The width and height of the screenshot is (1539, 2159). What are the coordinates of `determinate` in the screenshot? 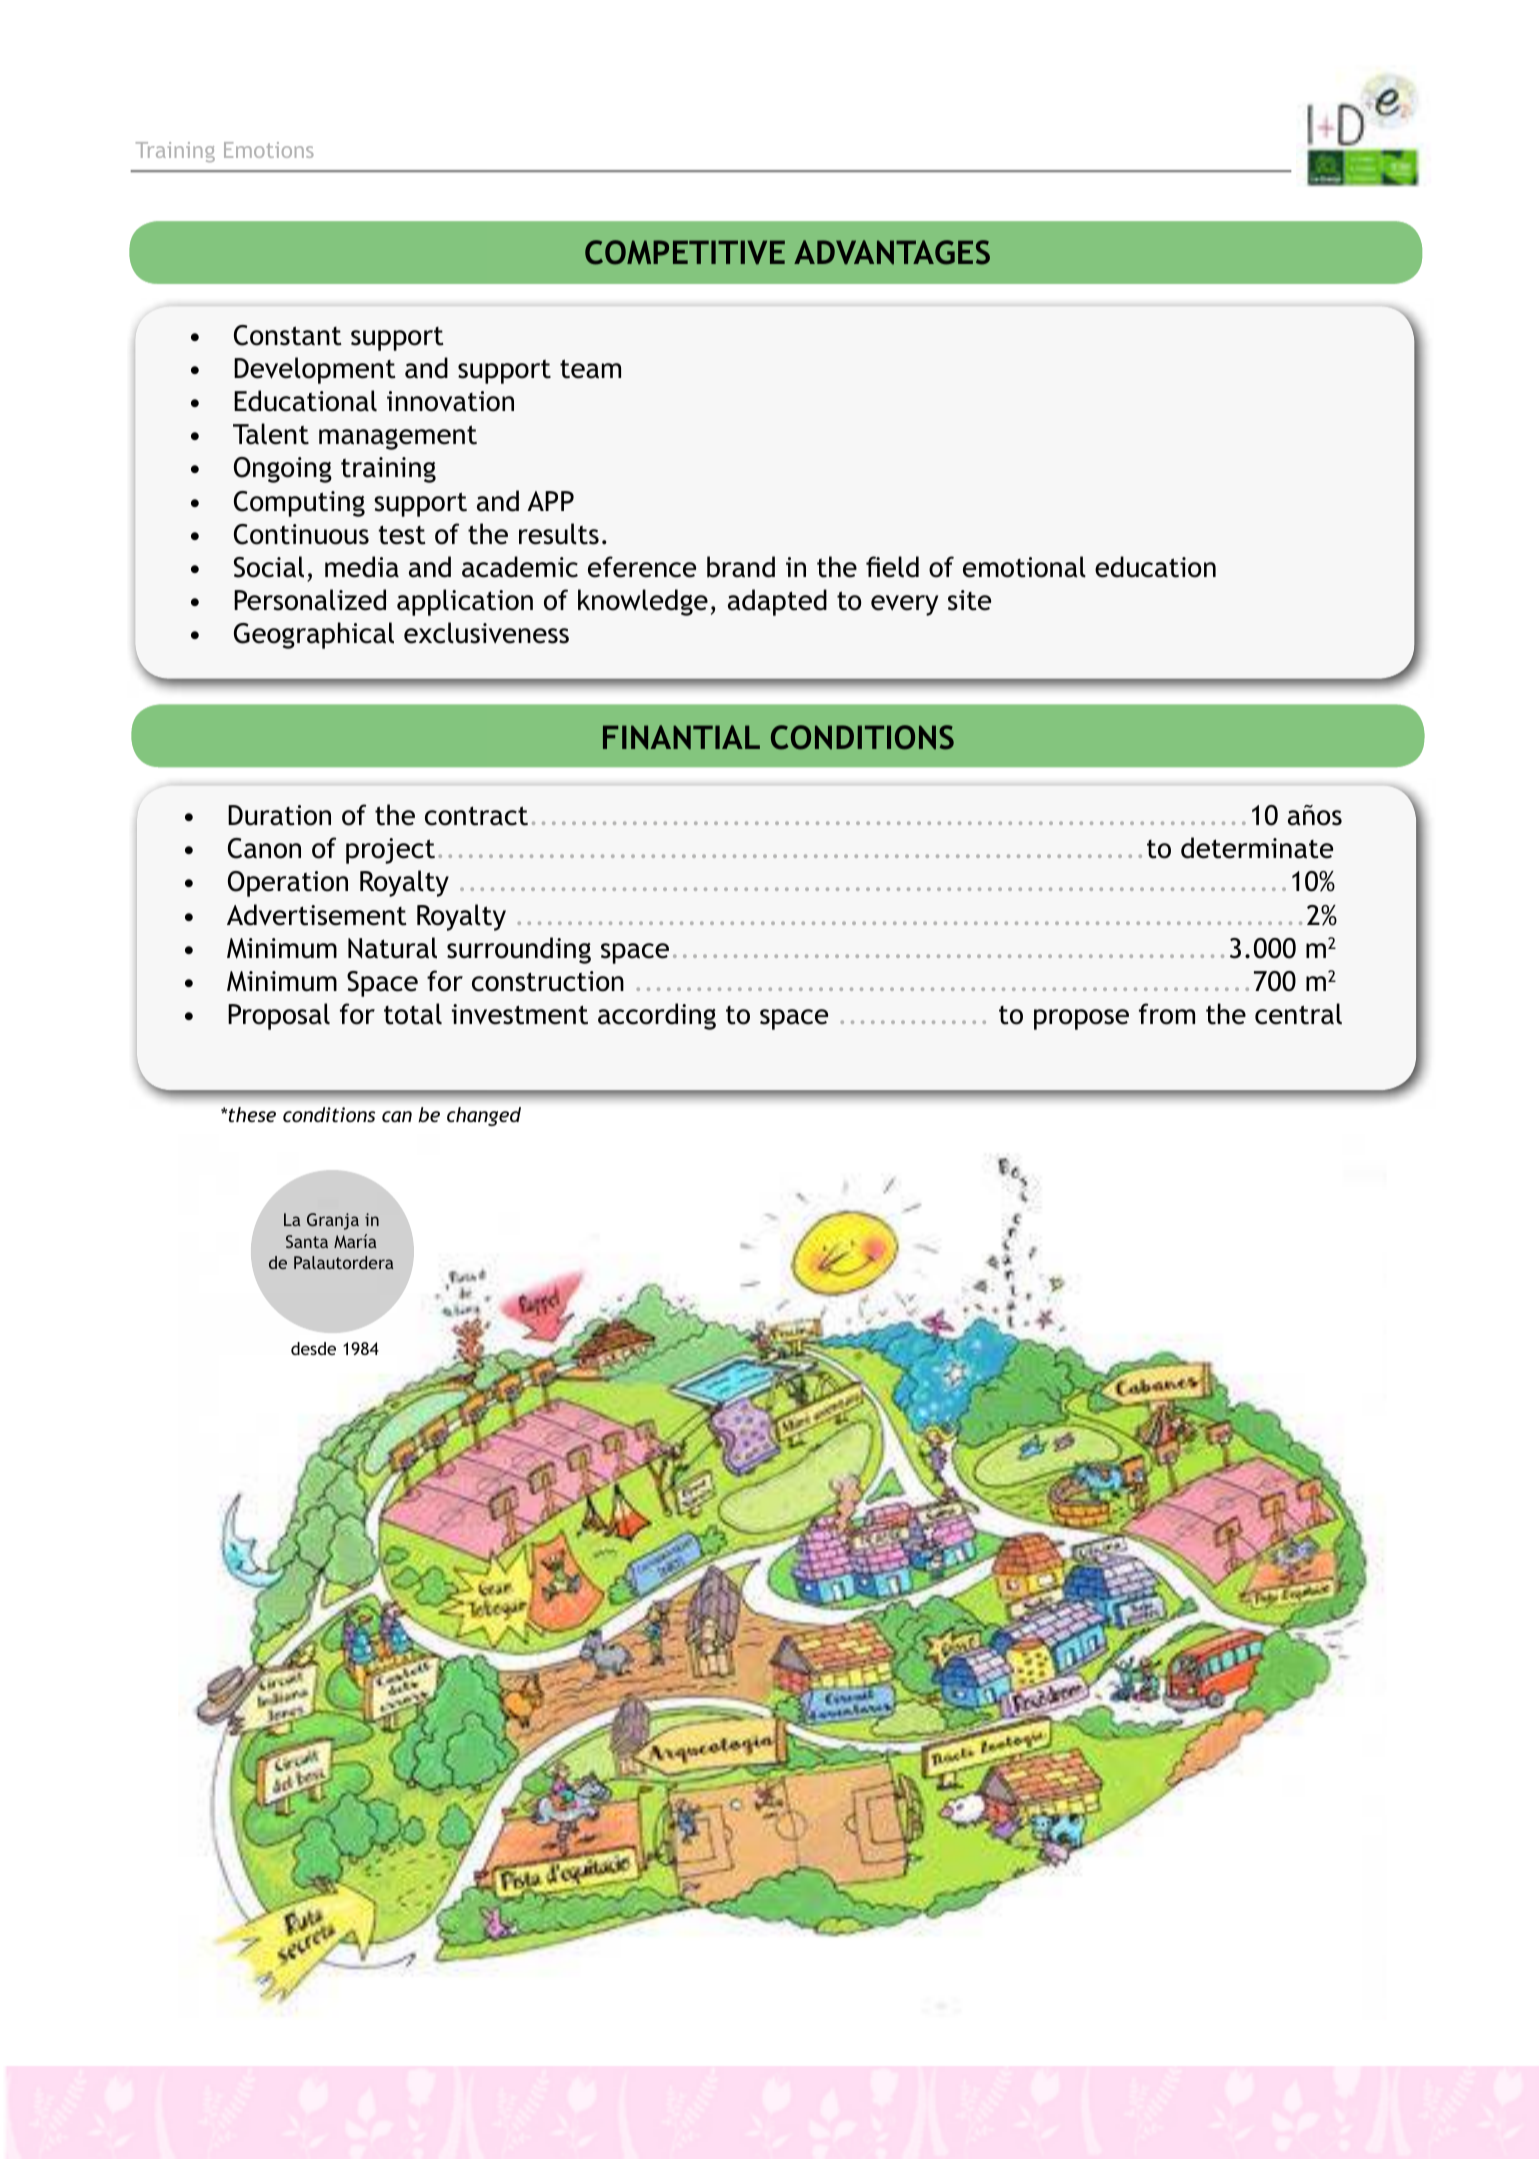 It's located at (1257, 848).
